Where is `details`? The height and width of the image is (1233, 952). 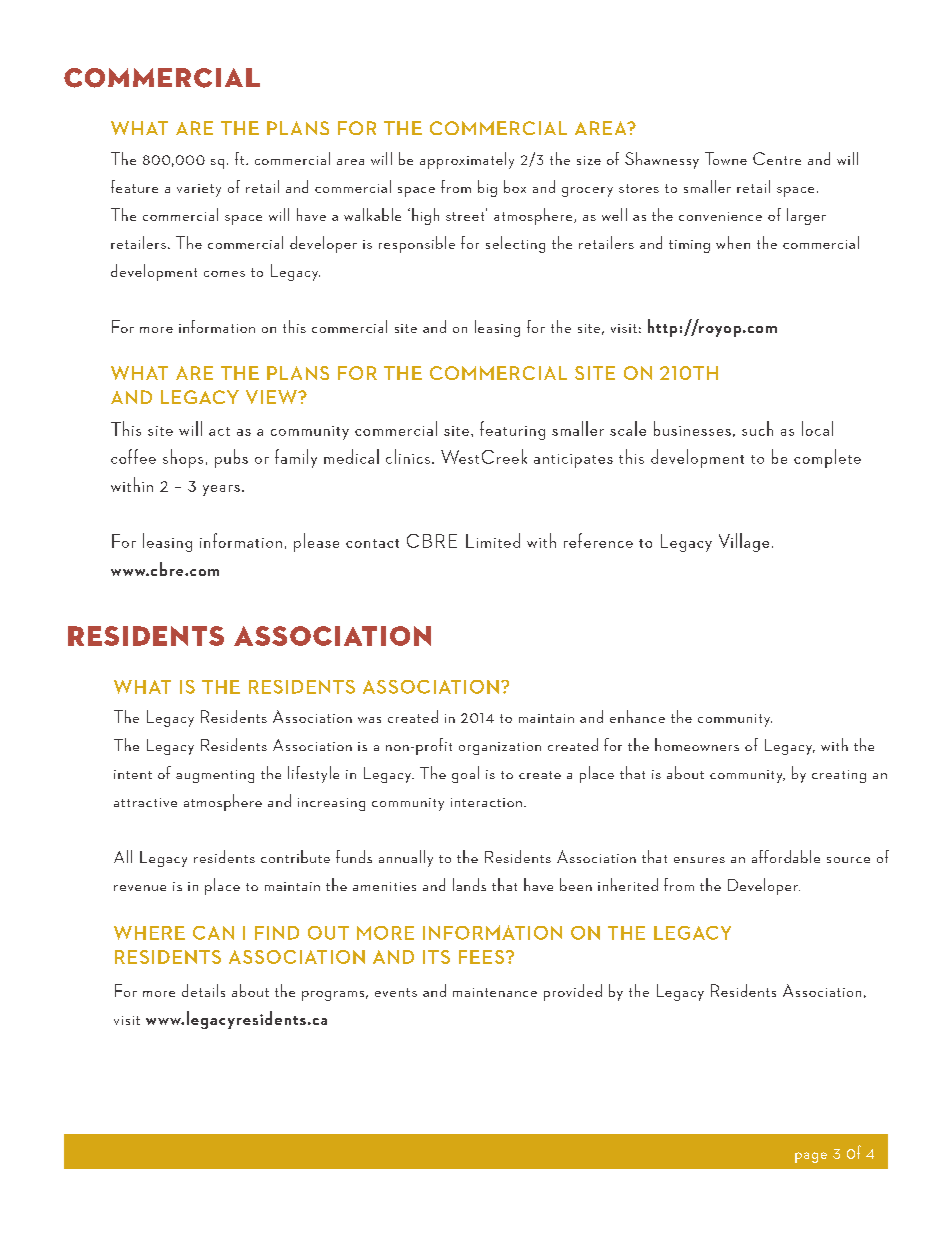 details is located at coordinates (203, 990).
